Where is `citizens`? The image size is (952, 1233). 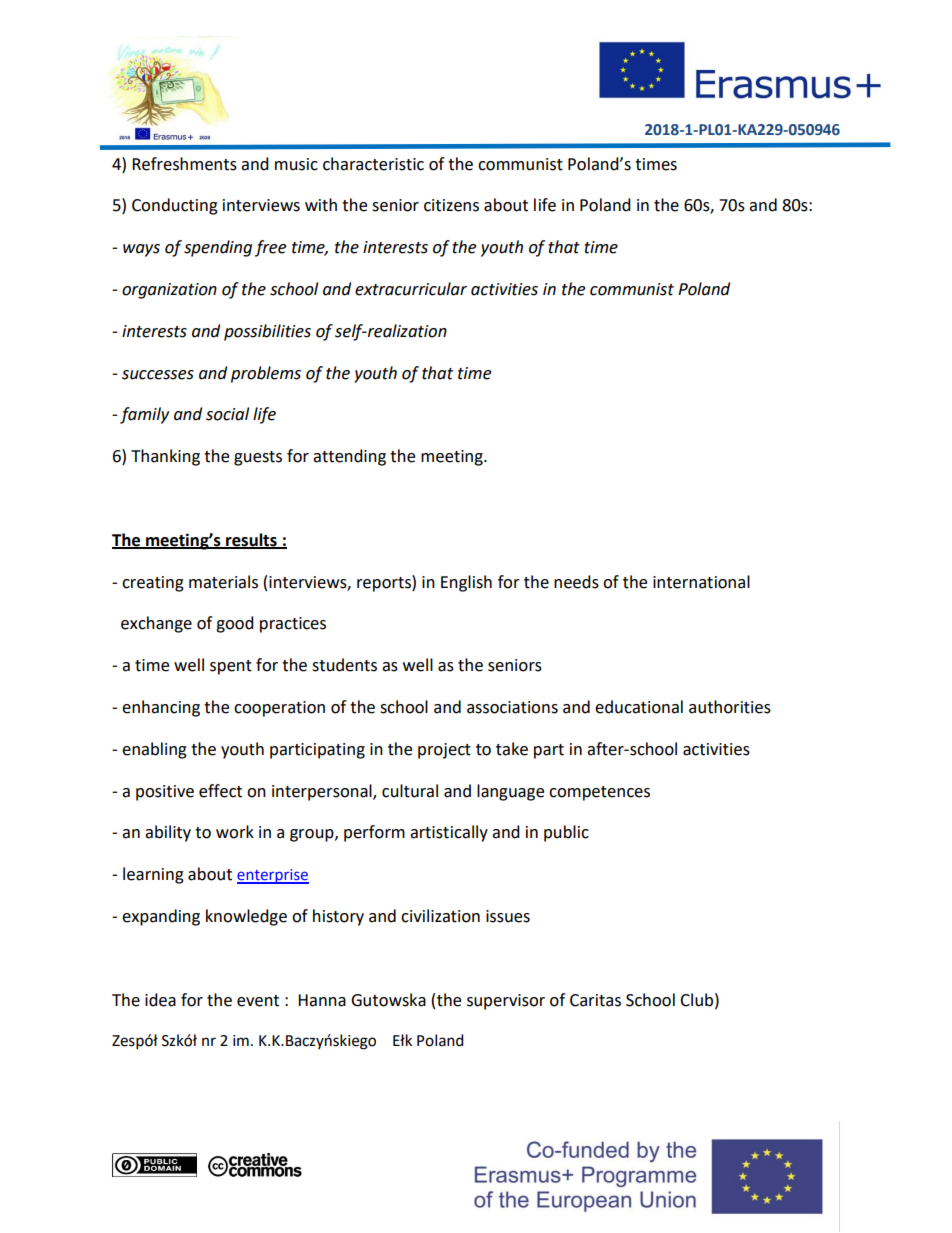
citizens is located at coordinates (451, 205).
